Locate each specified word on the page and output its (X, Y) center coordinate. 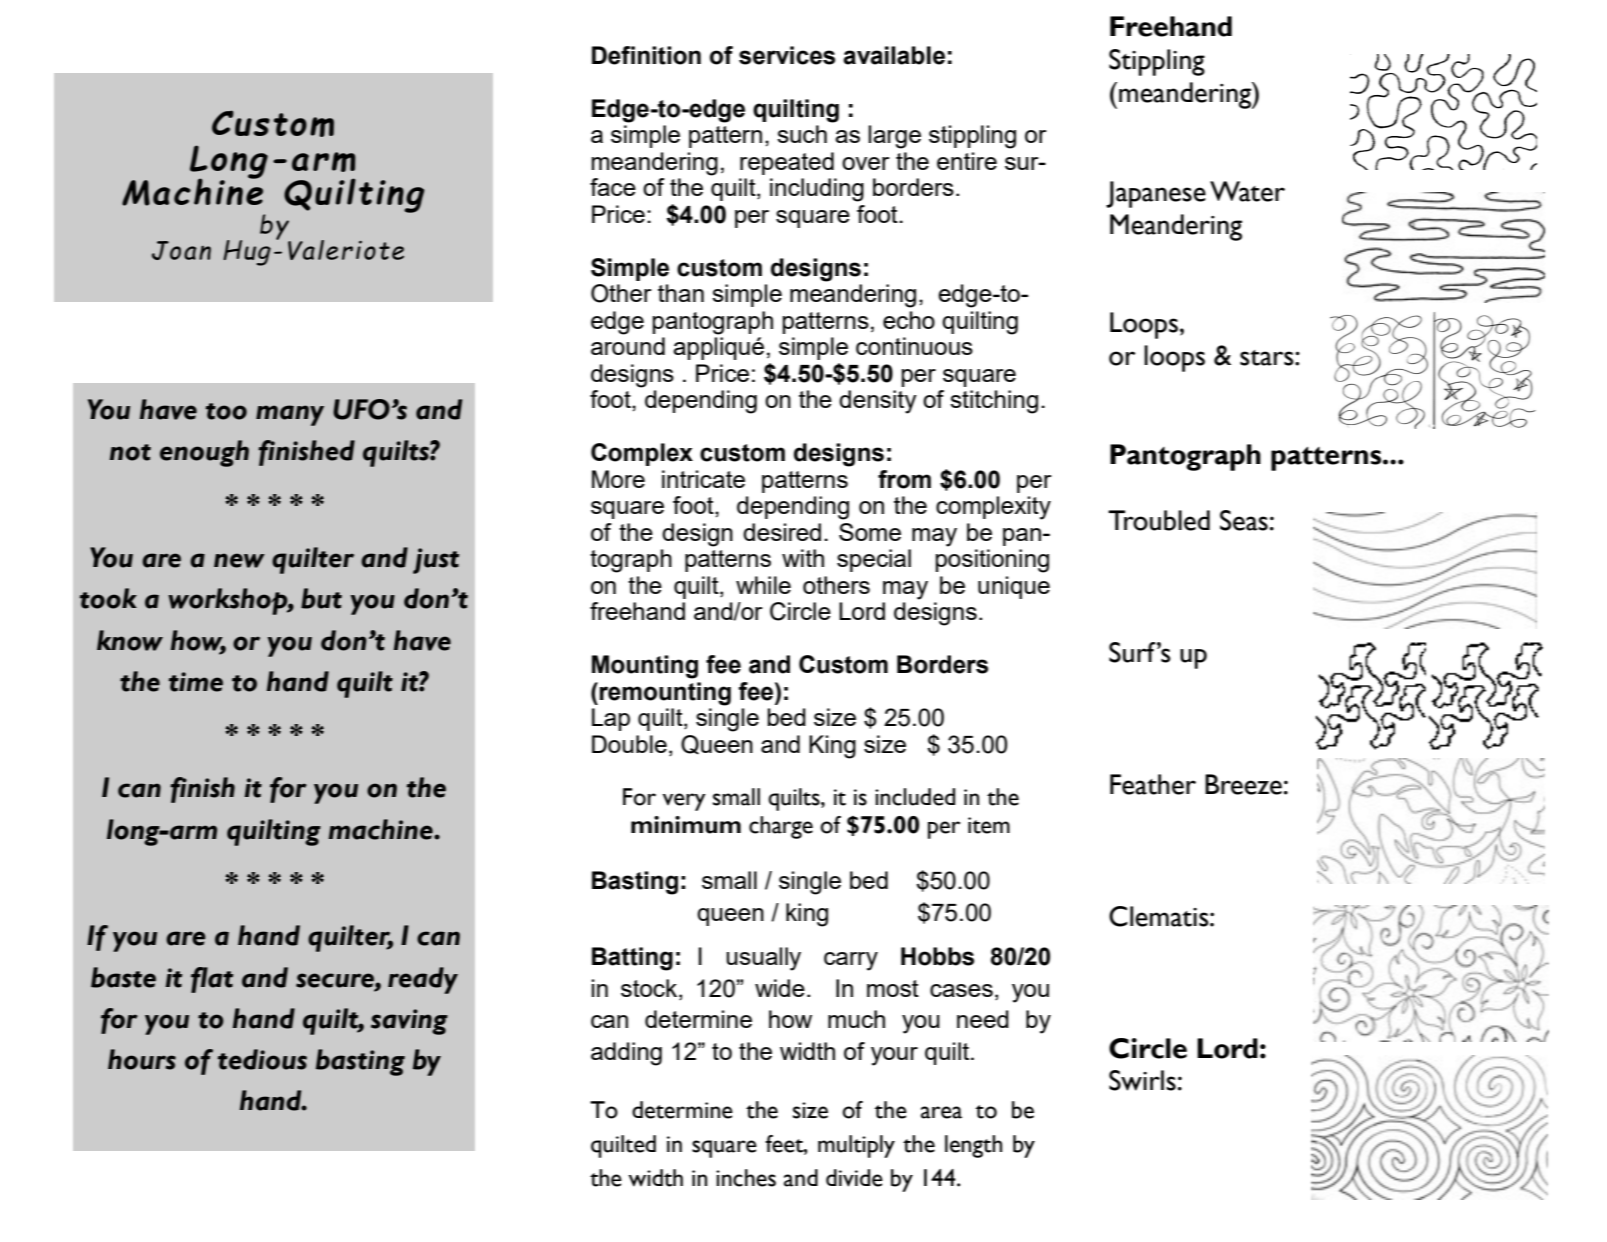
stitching (994, 402)
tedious (262, 1059)
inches (746, 1178)
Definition (646, 55)
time (196, 682)
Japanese (1156, 194)
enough (204, 453)
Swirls (1142, 1080)
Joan (181, 250)
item (989, 825)
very (684, 802)
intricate (703, 479)
